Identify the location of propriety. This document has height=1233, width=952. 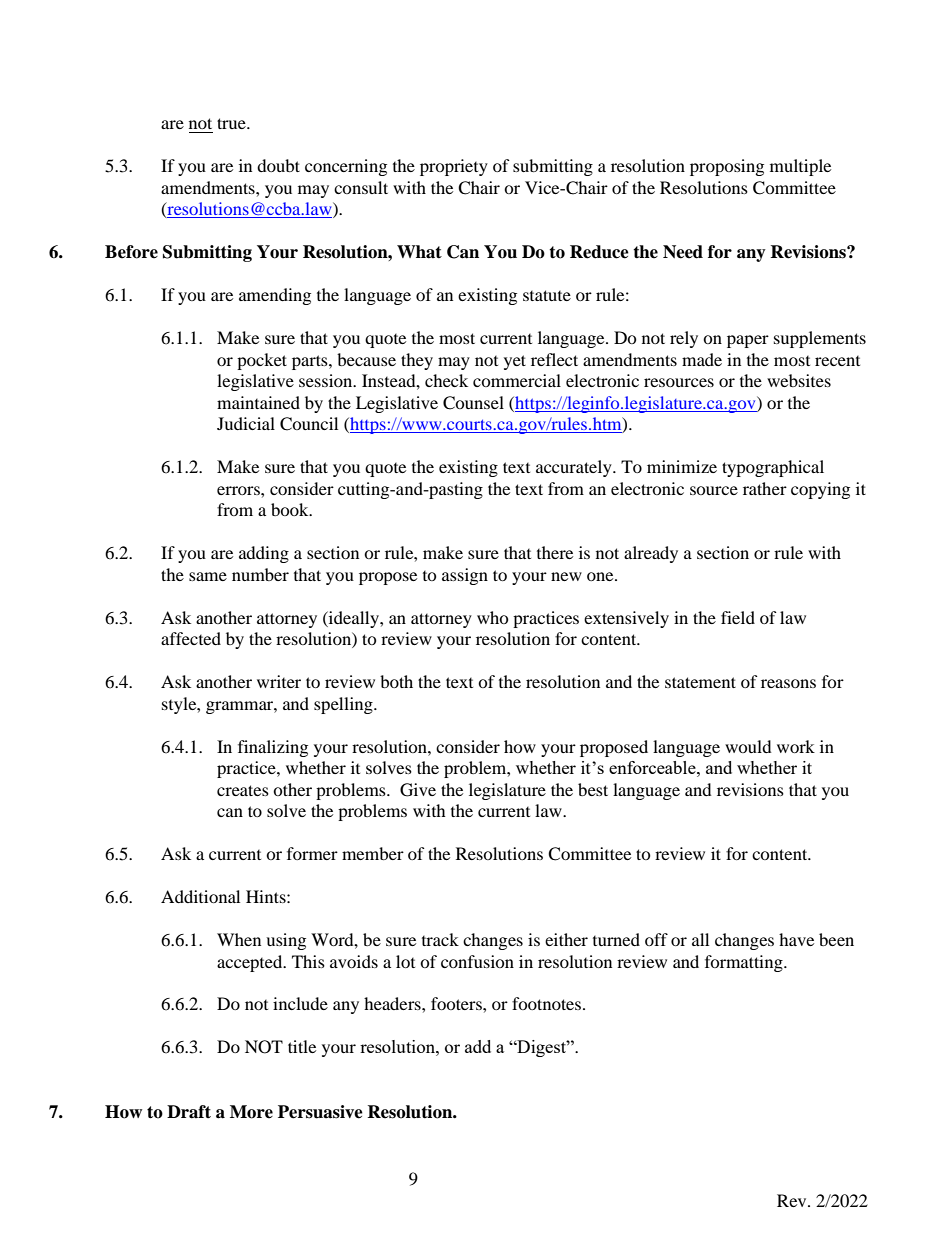
(454, 167).
